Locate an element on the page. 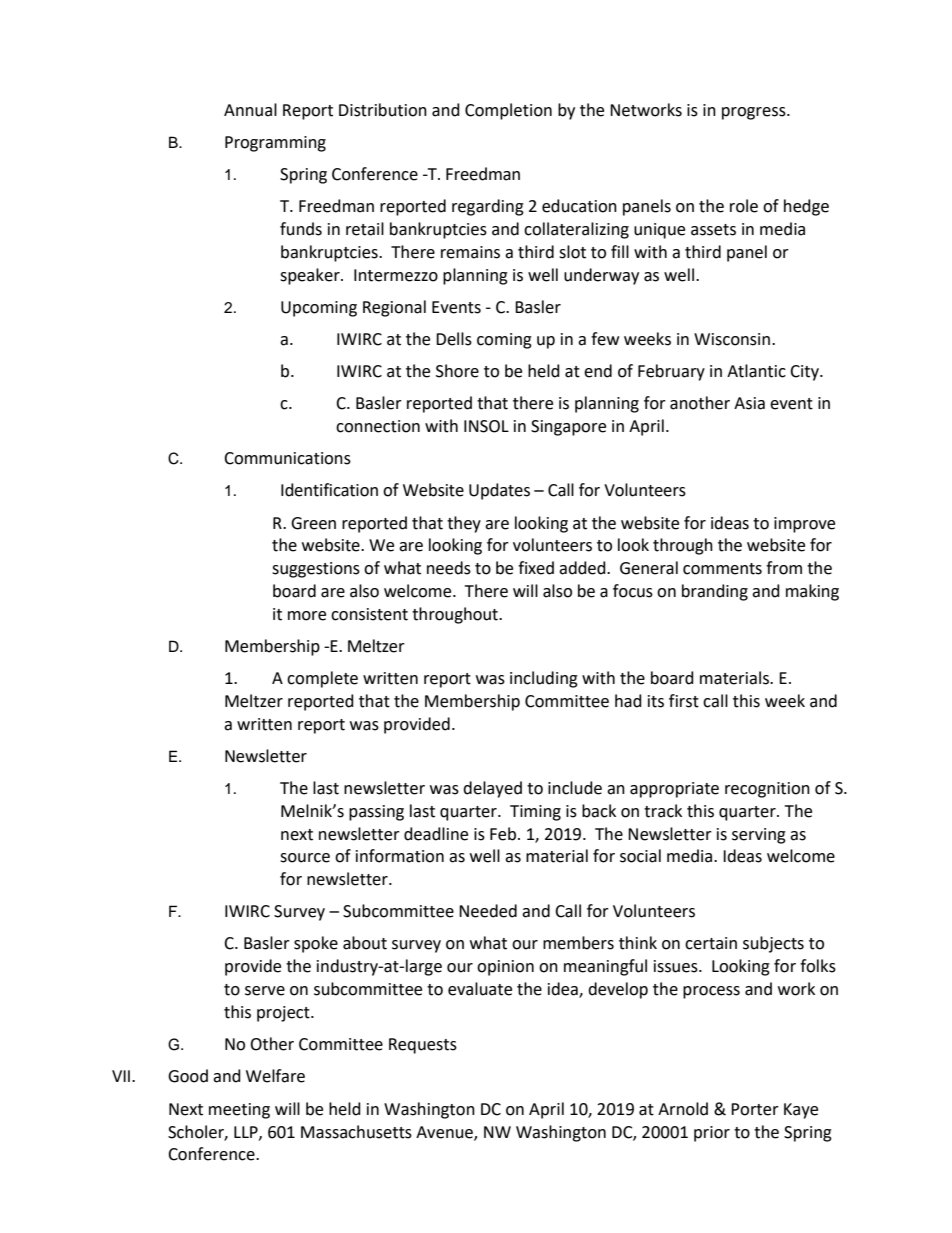 The image size is (952, 1233). Avenue is located at coordinates (445, 1133).
